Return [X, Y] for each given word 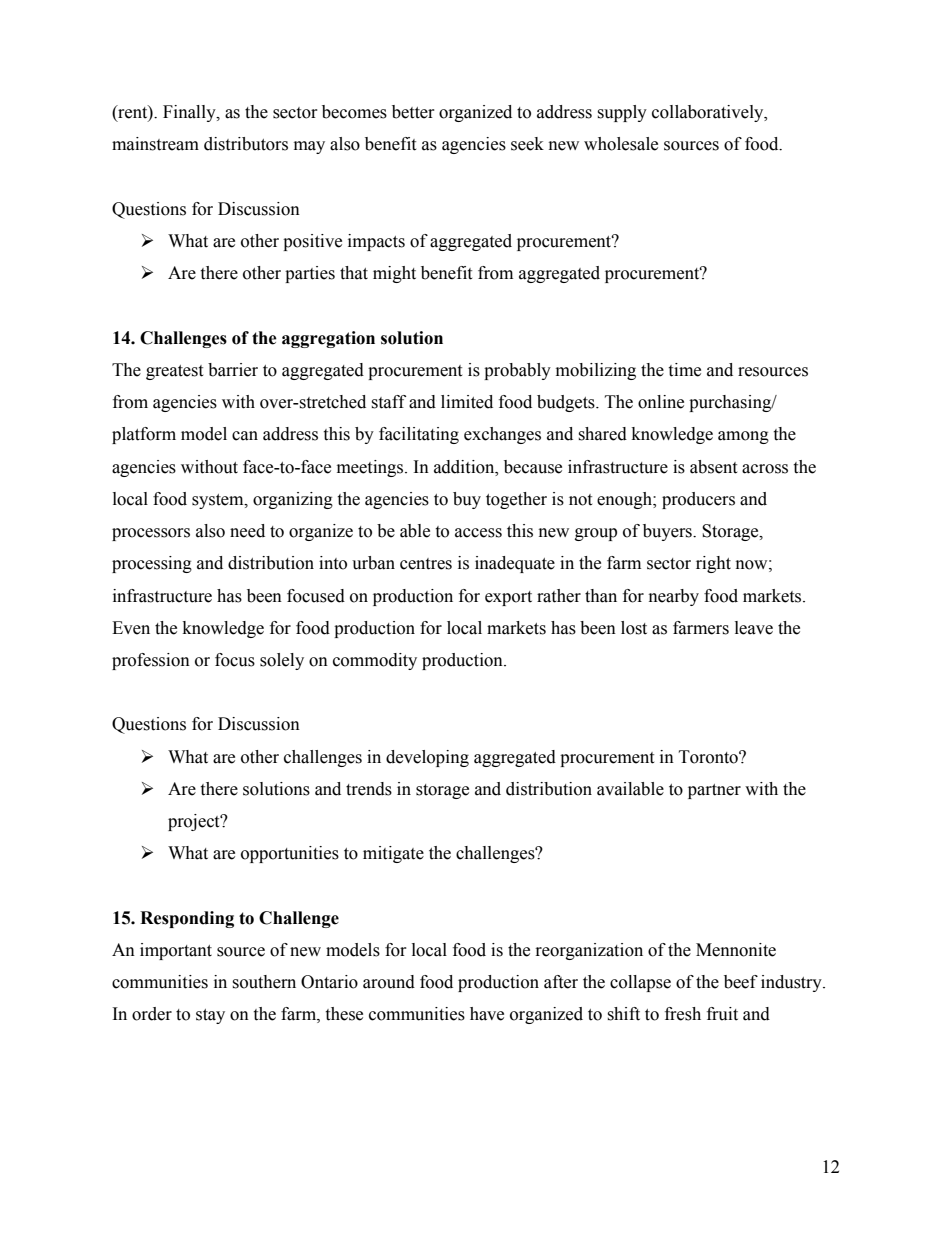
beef [741, 982]
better [413, 112]
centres [426, 564]
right [713, 564]
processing [152, 564]
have [487, 1014]
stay [210, 1016]
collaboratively [709, 113]
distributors [246, 144]
